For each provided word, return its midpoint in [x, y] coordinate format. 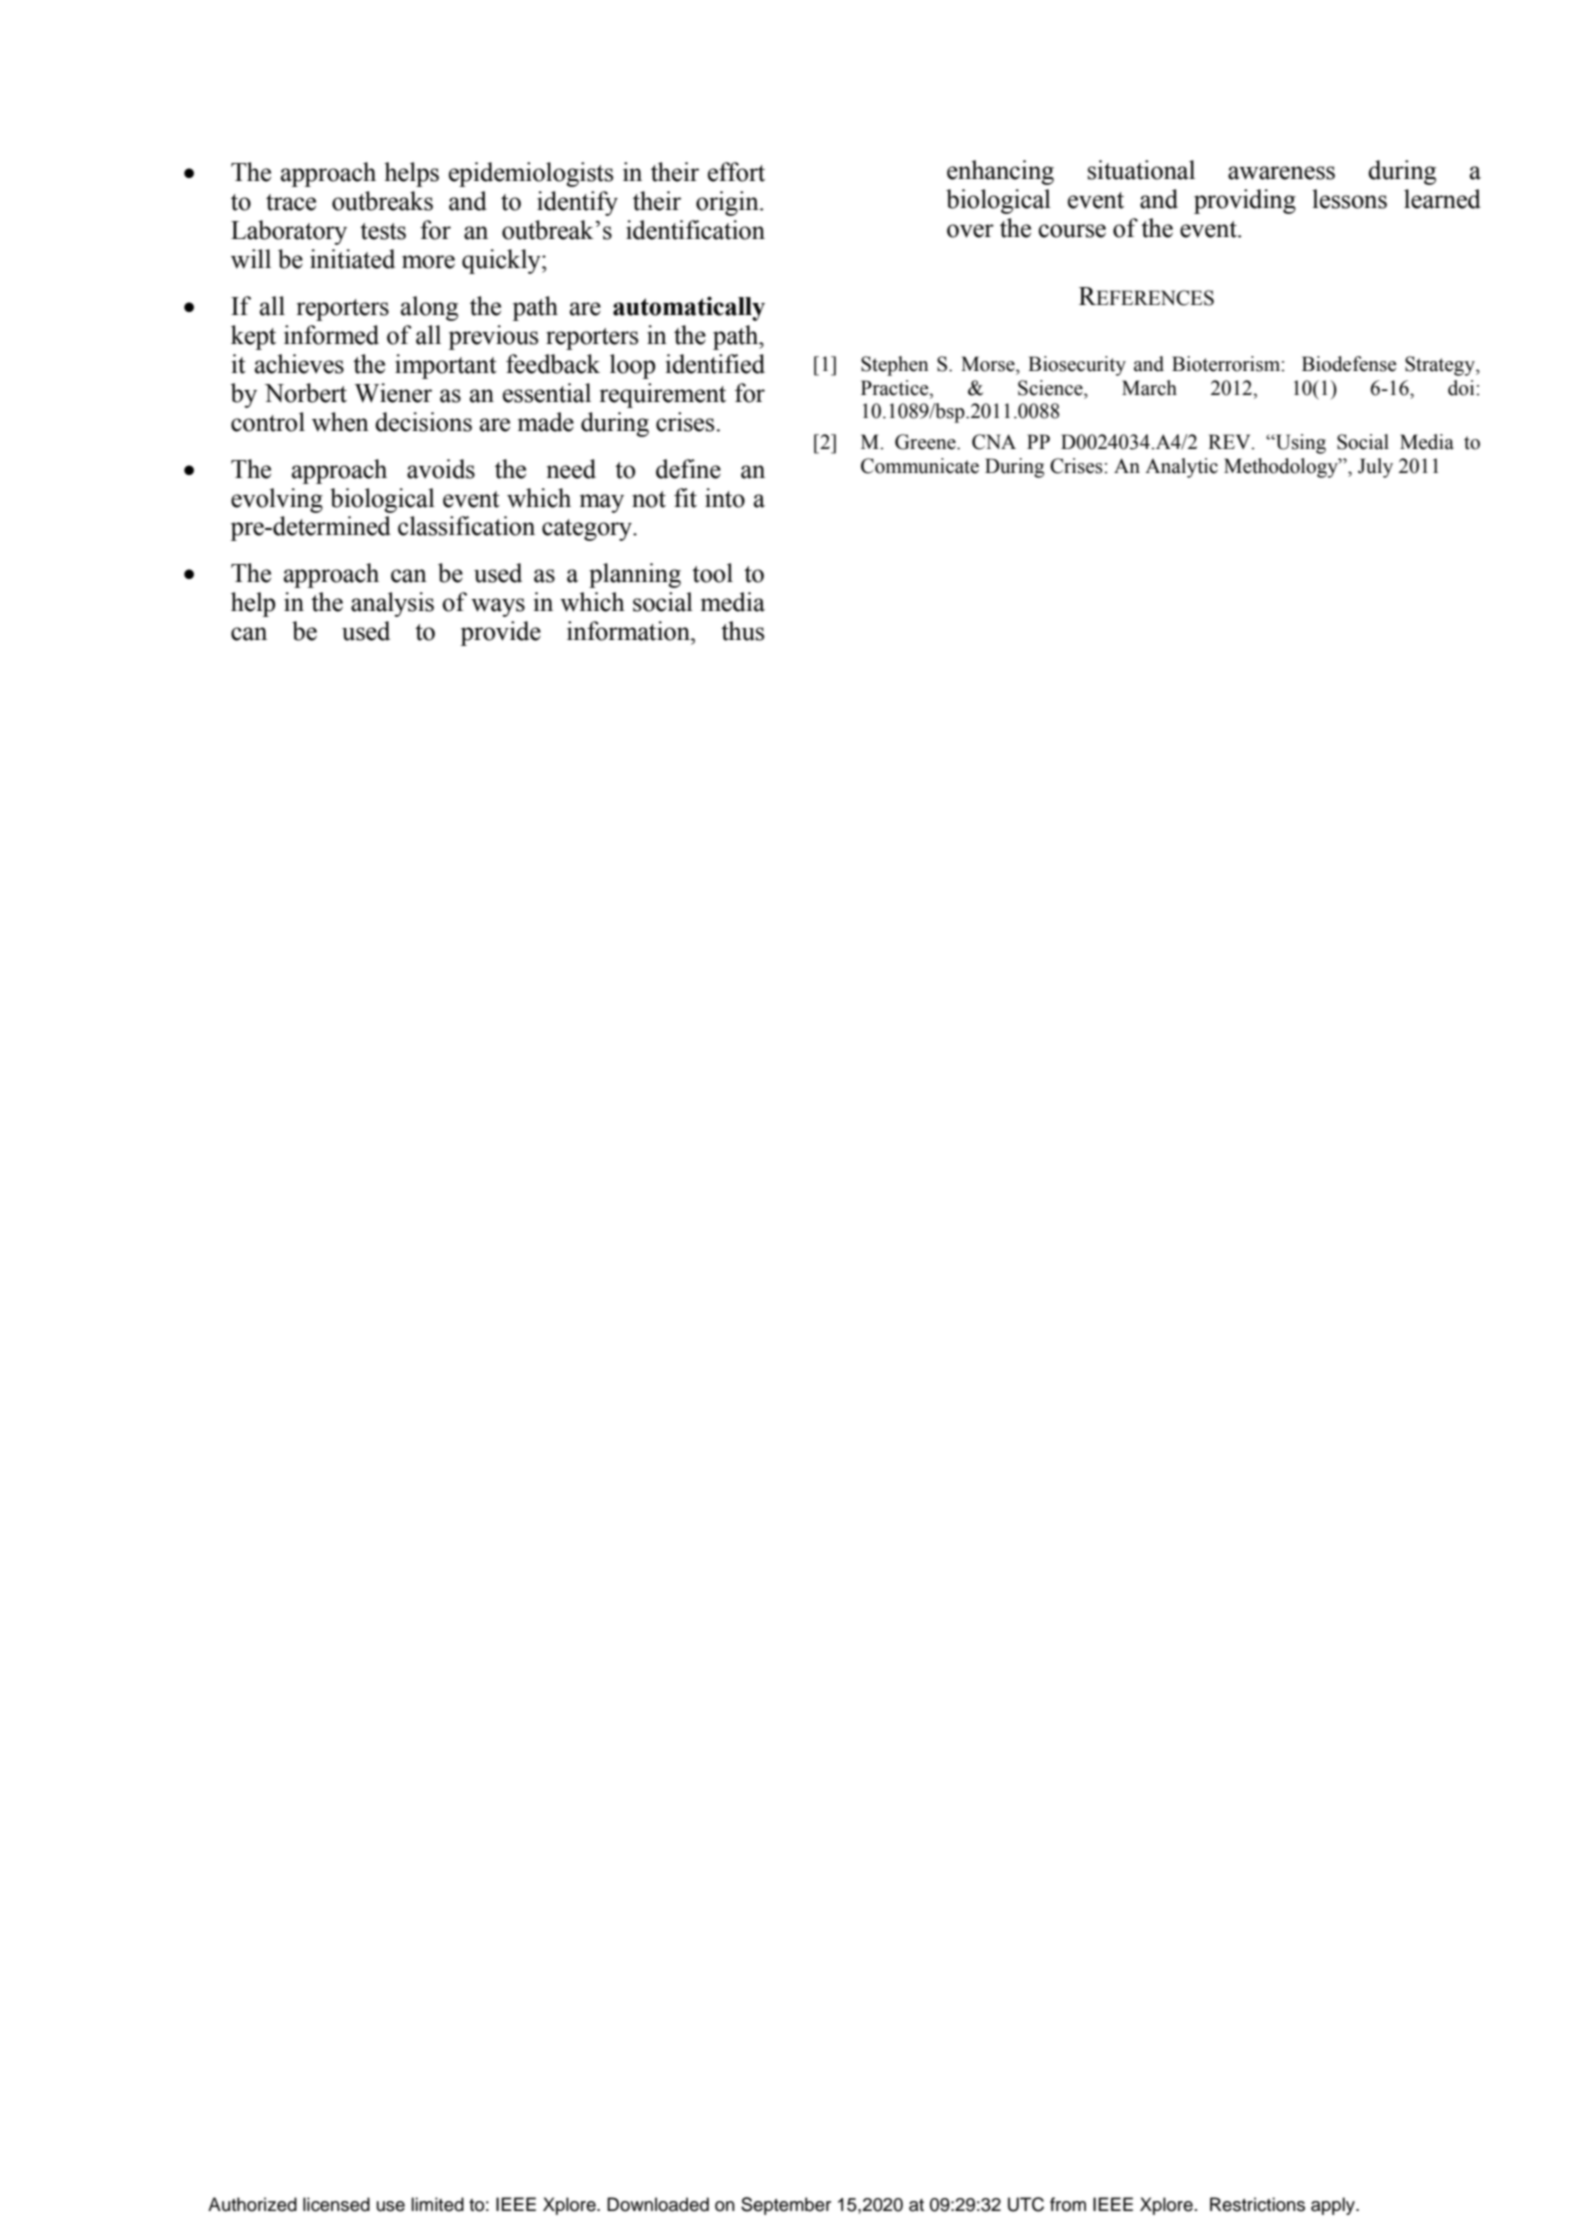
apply [1334, 2206]
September [786, 2206]
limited [437, 2204]
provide [500, 633]
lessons [1349, 199]
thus [742, 631]
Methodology [1282, 468]
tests [383, 231]
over [970, 231]
